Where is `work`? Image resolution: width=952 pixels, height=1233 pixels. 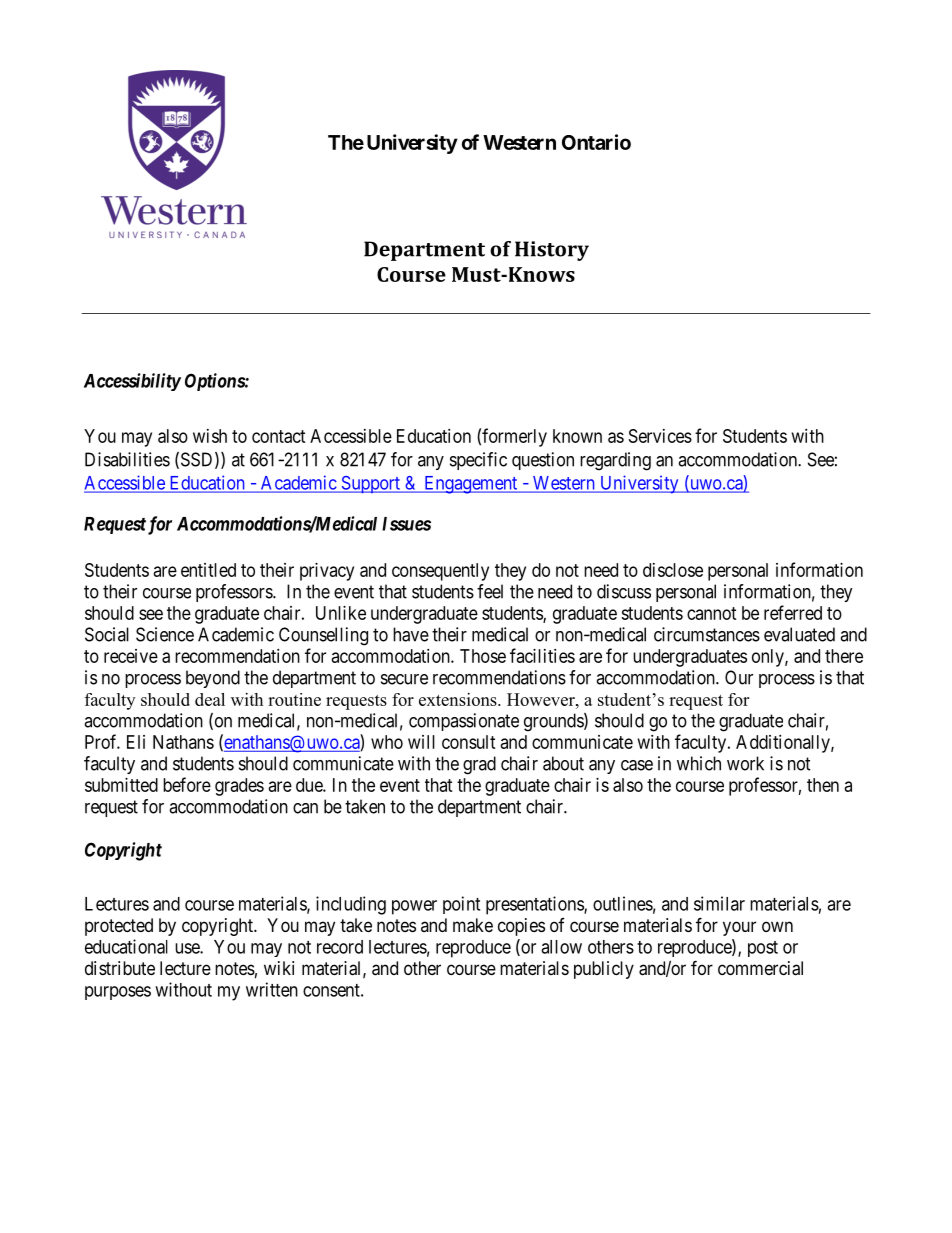
work is located at coordinates (745, 763).
